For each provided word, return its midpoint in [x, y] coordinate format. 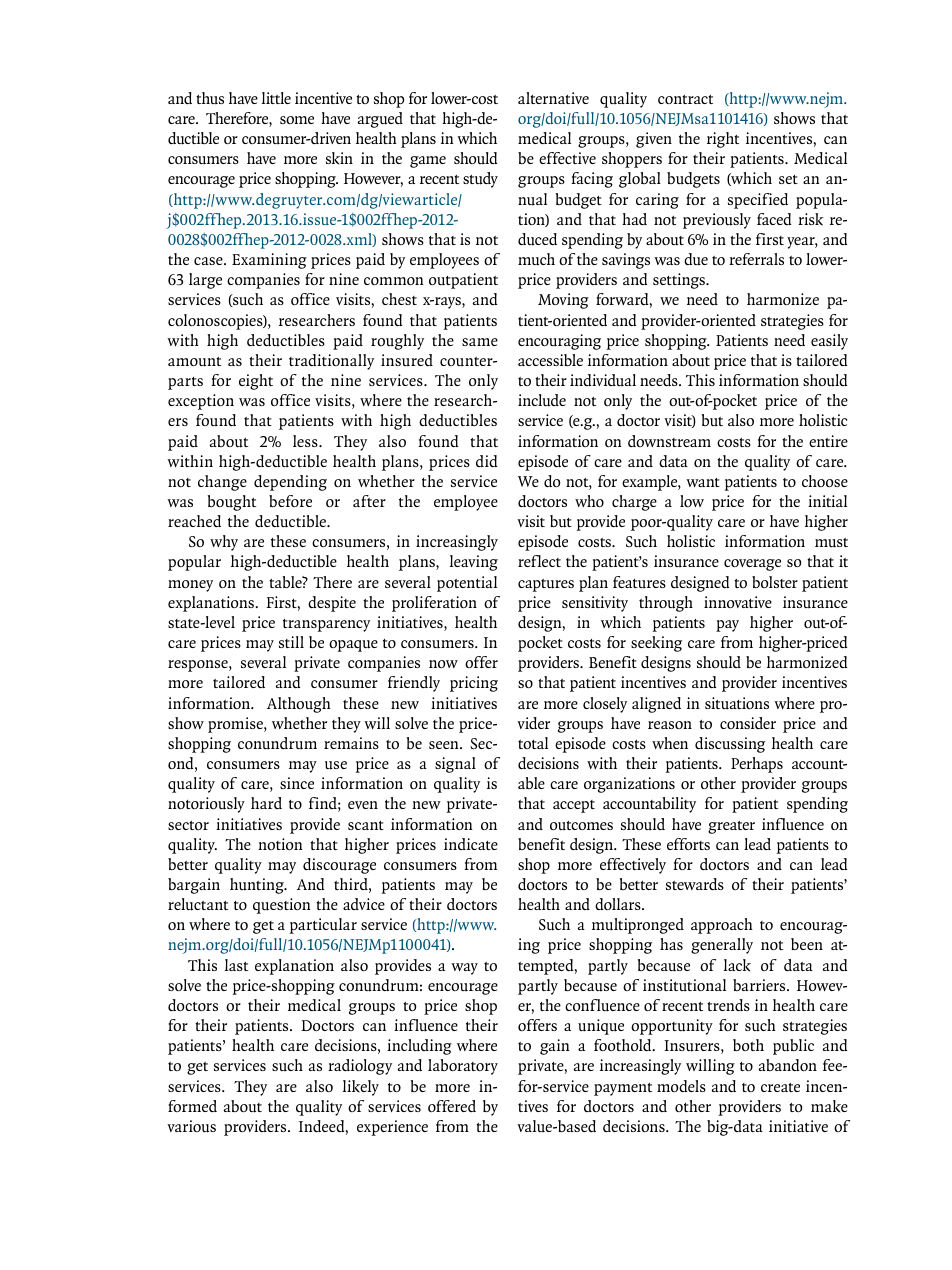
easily [829, 342]
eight [256, 382]
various [191, 1126]
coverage [752, 565]
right [723, 140]
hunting [258, 886]
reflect [539, 561]
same [480, 342]
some [297, 120]
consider [748, 723]
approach [722, 926]
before [290, 501]
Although [299, 705]
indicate [471, 844]
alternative [553, 98]
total [533, 743]
